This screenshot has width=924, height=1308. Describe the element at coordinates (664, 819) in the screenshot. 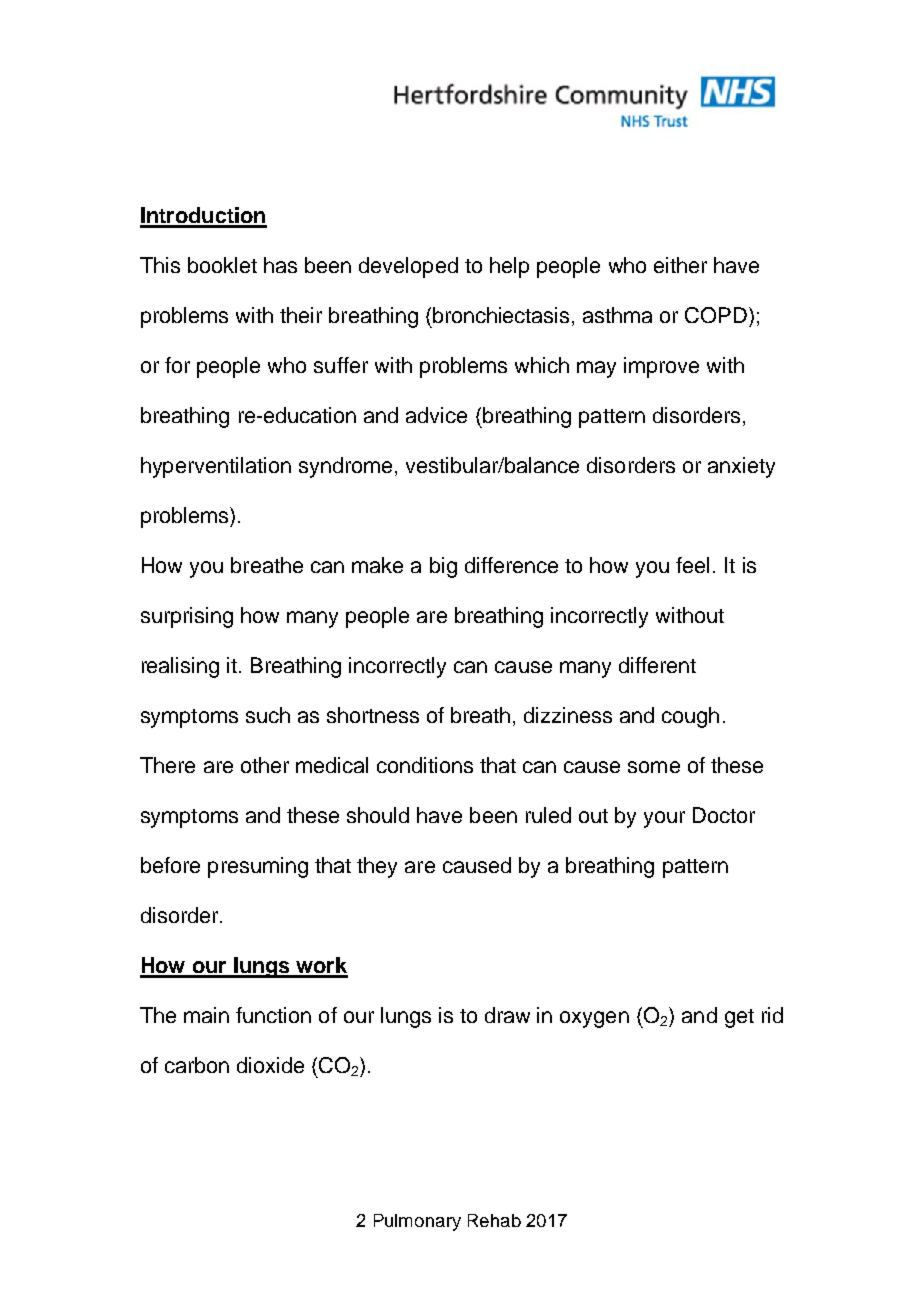

I see `your` at that location.
